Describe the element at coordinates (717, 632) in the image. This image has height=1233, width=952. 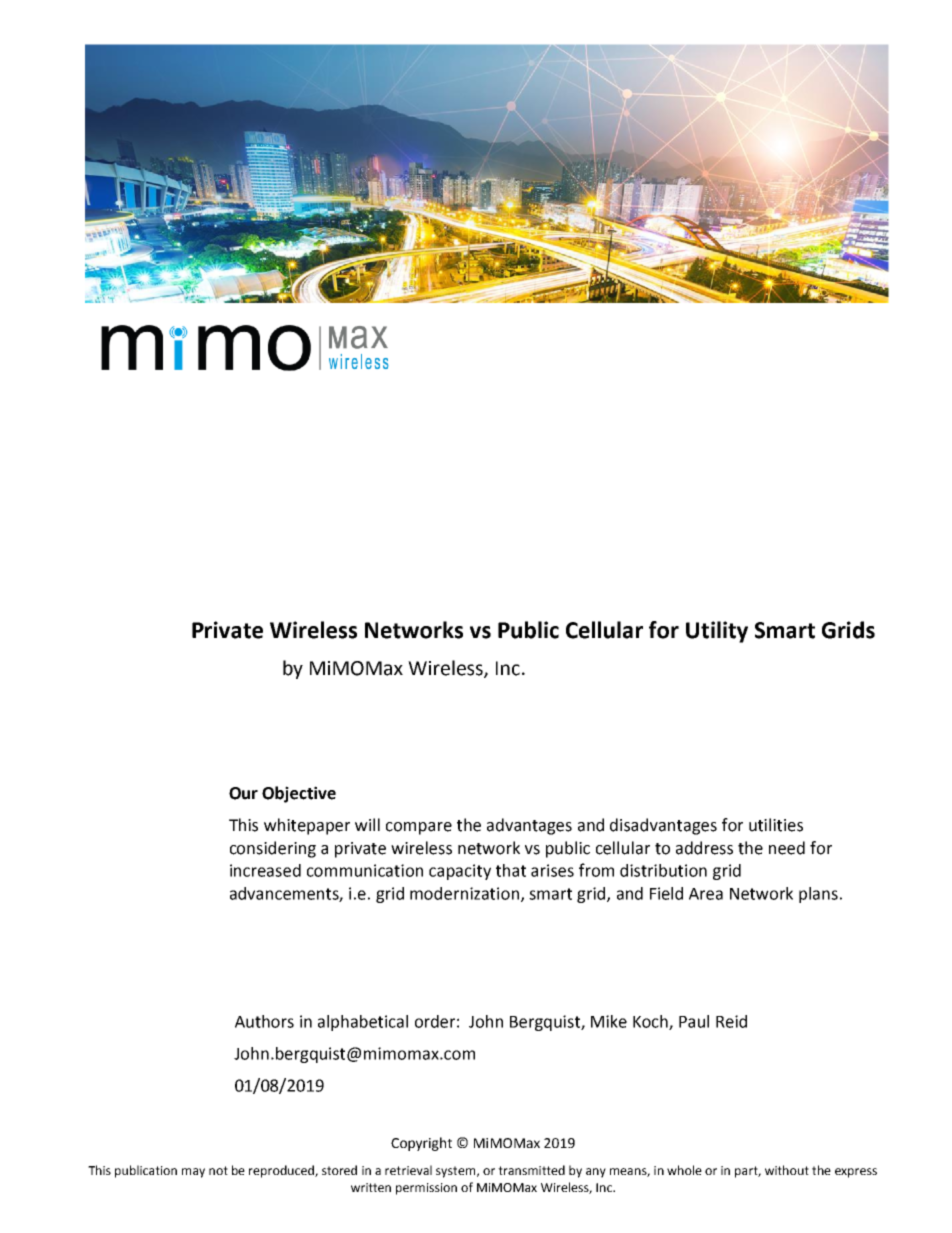
I see `Utility` at that location.
